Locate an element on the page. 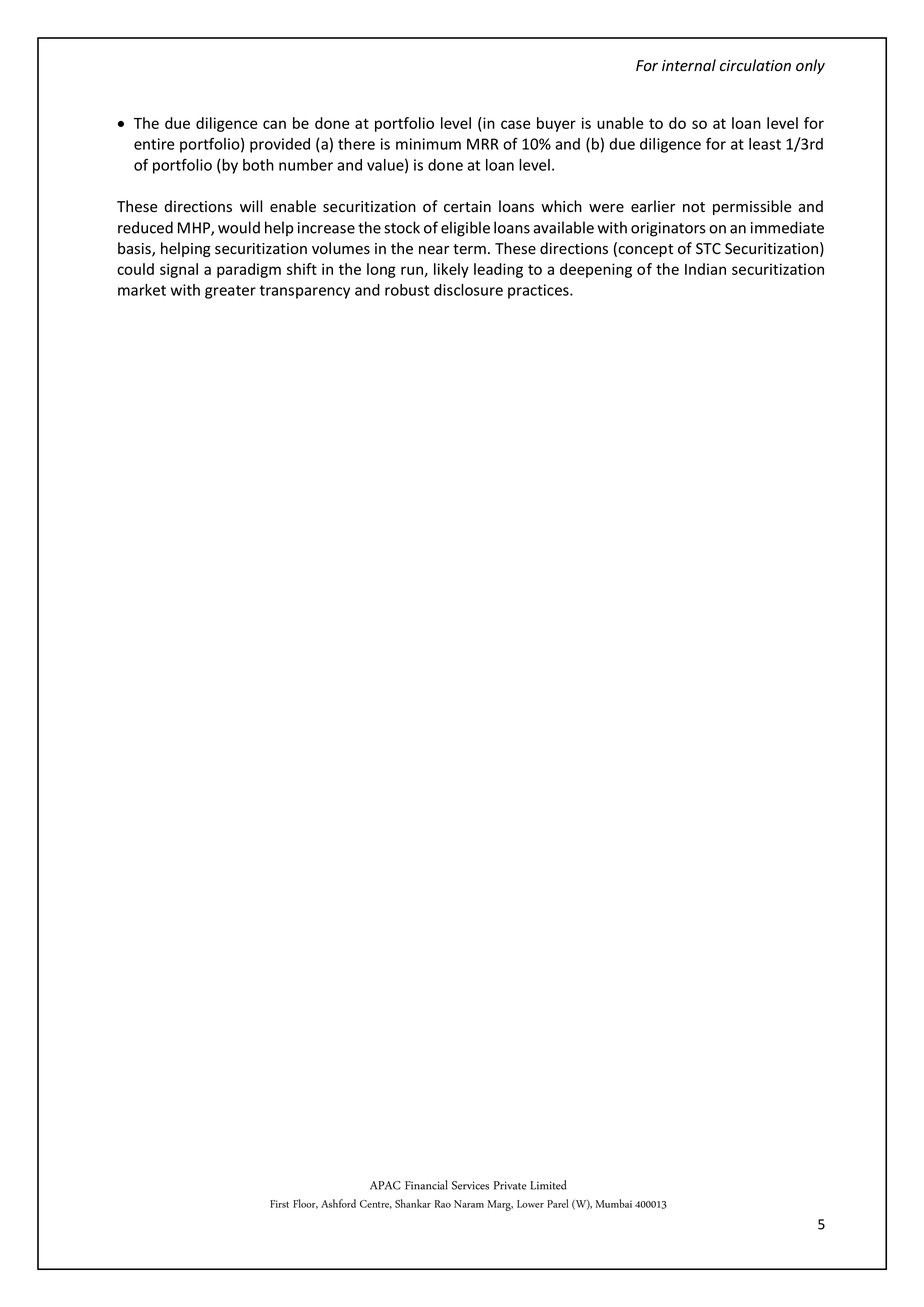  Indian is located at coordinates (705, 269).
